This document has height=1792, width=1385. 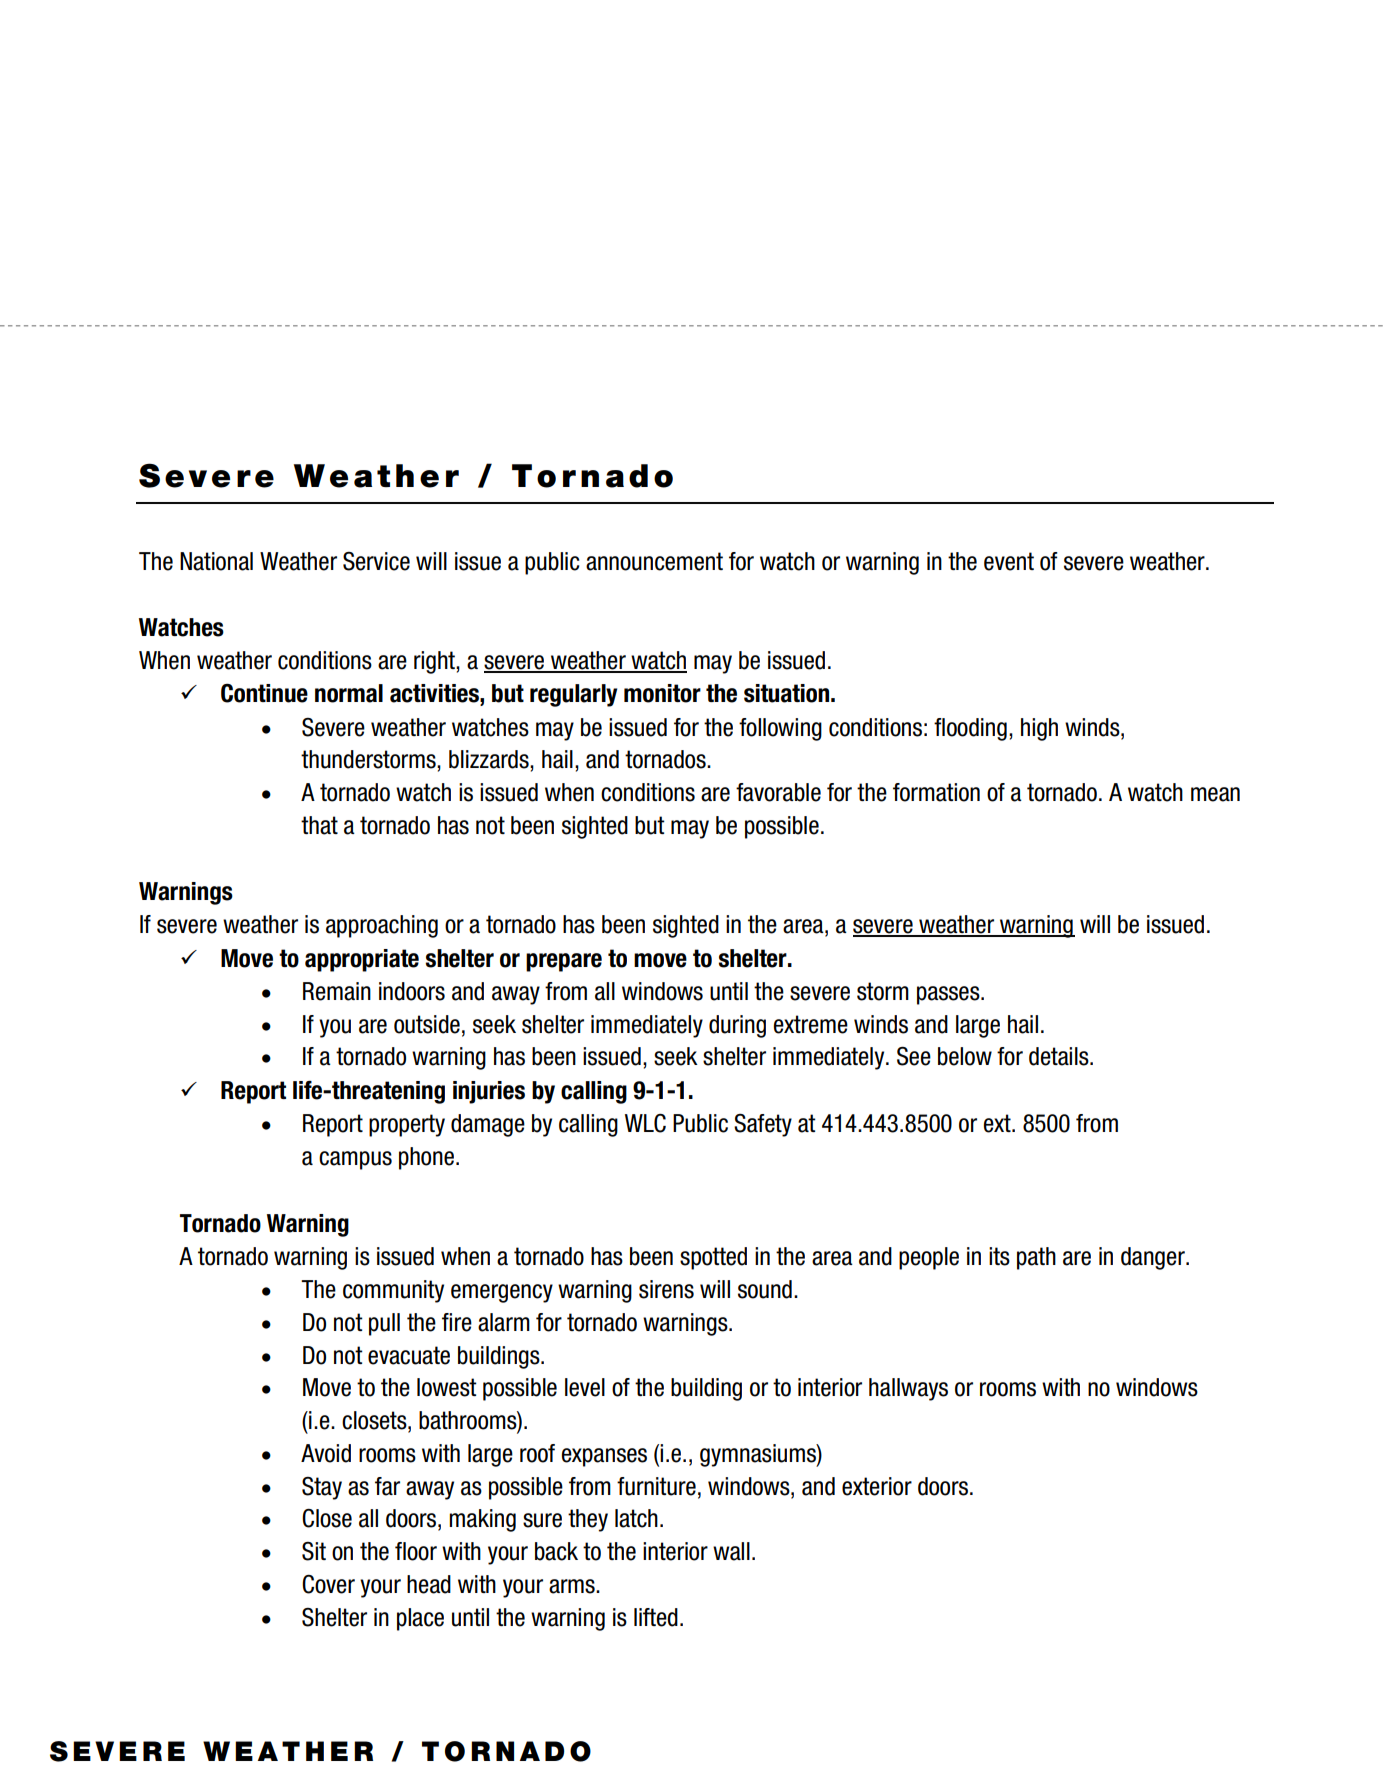 I want to click on Service, so click(x=376, y=561).
